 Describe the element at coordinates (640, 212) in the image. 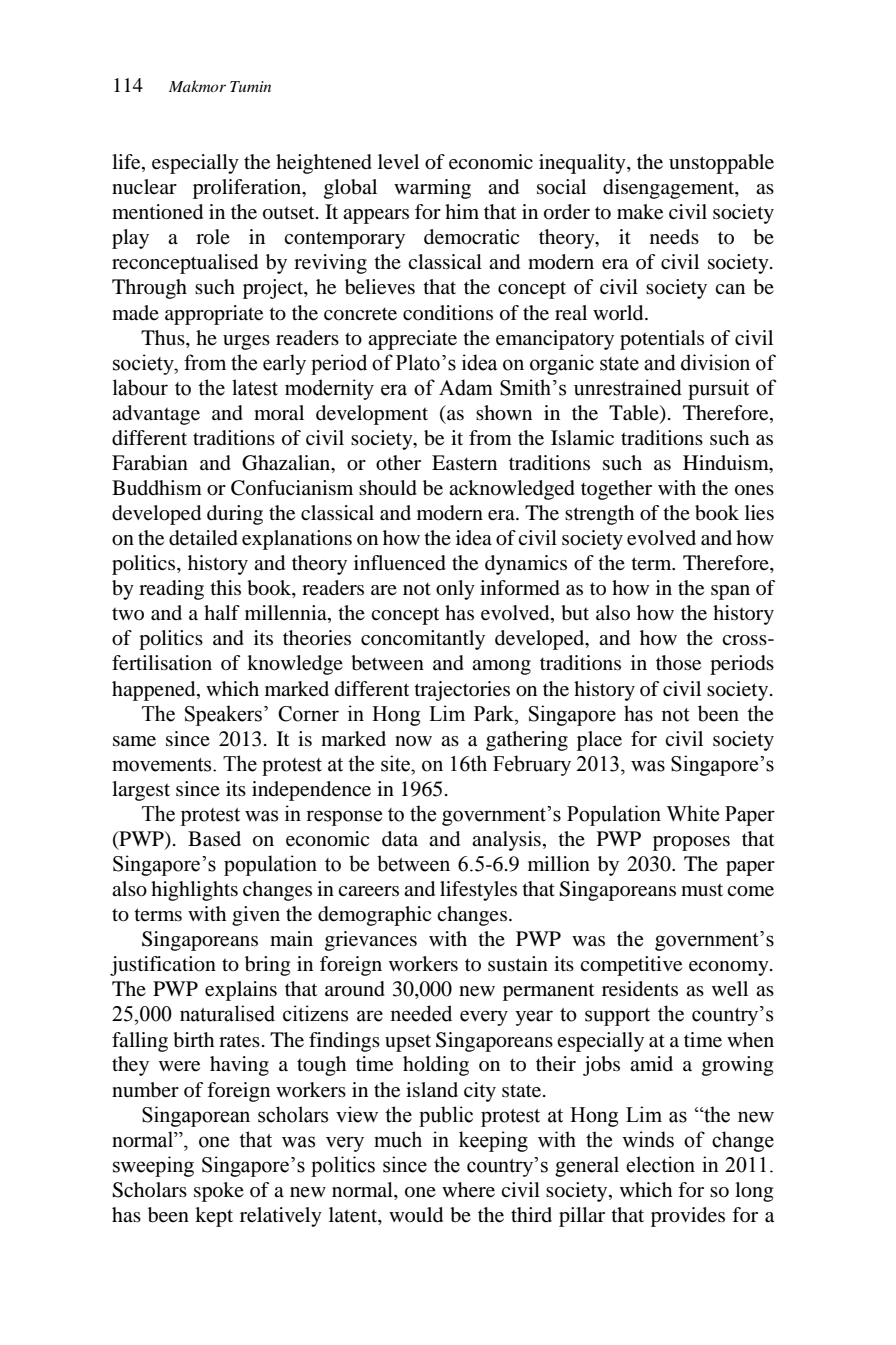

I see `make` at that location.
